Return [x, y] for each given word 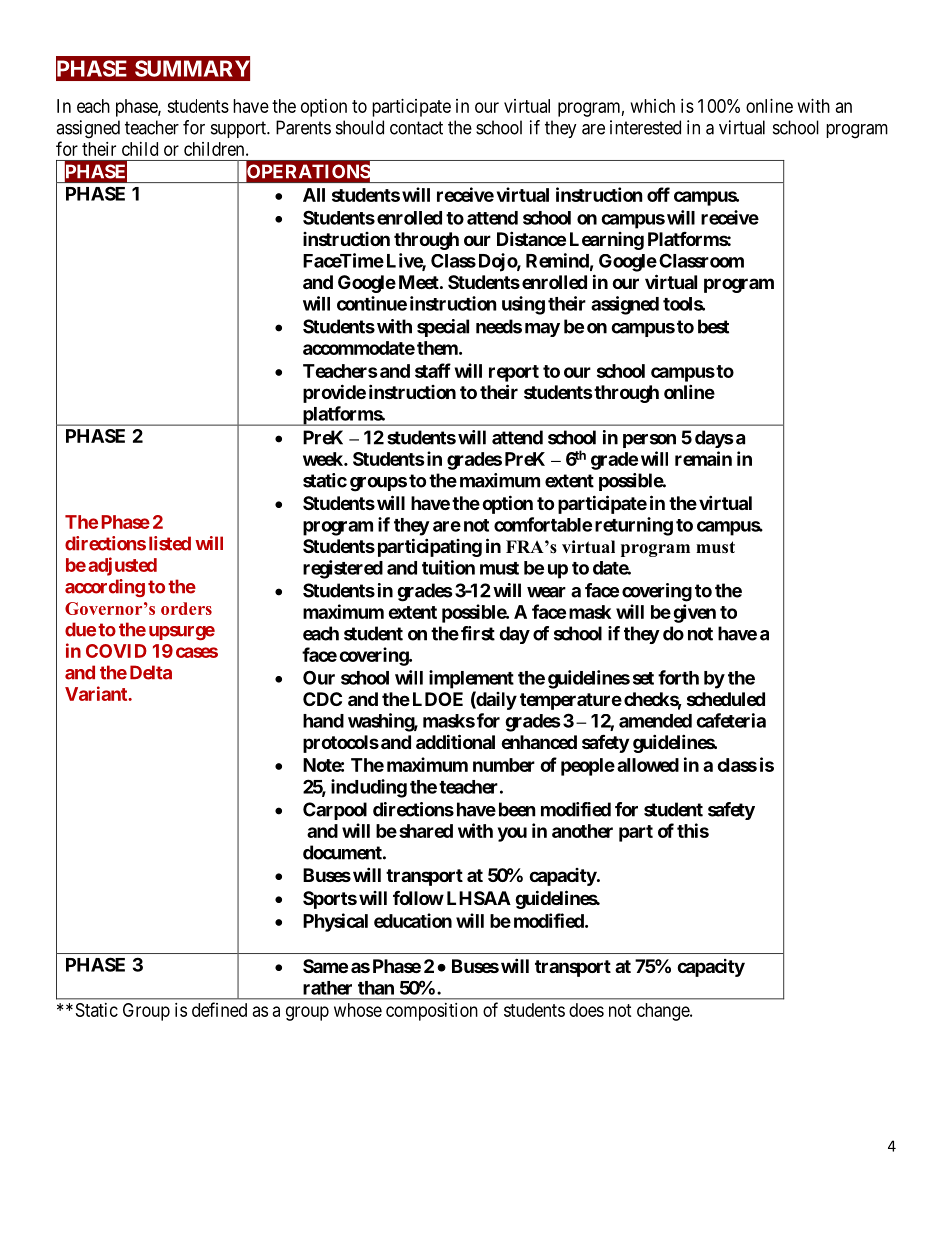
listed [170, 543]
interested [645, 127]
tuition [448, 567]
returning [634, 526]
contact [416, 128]
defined [219, 1009]
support [240, 129]
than [376, 988]
